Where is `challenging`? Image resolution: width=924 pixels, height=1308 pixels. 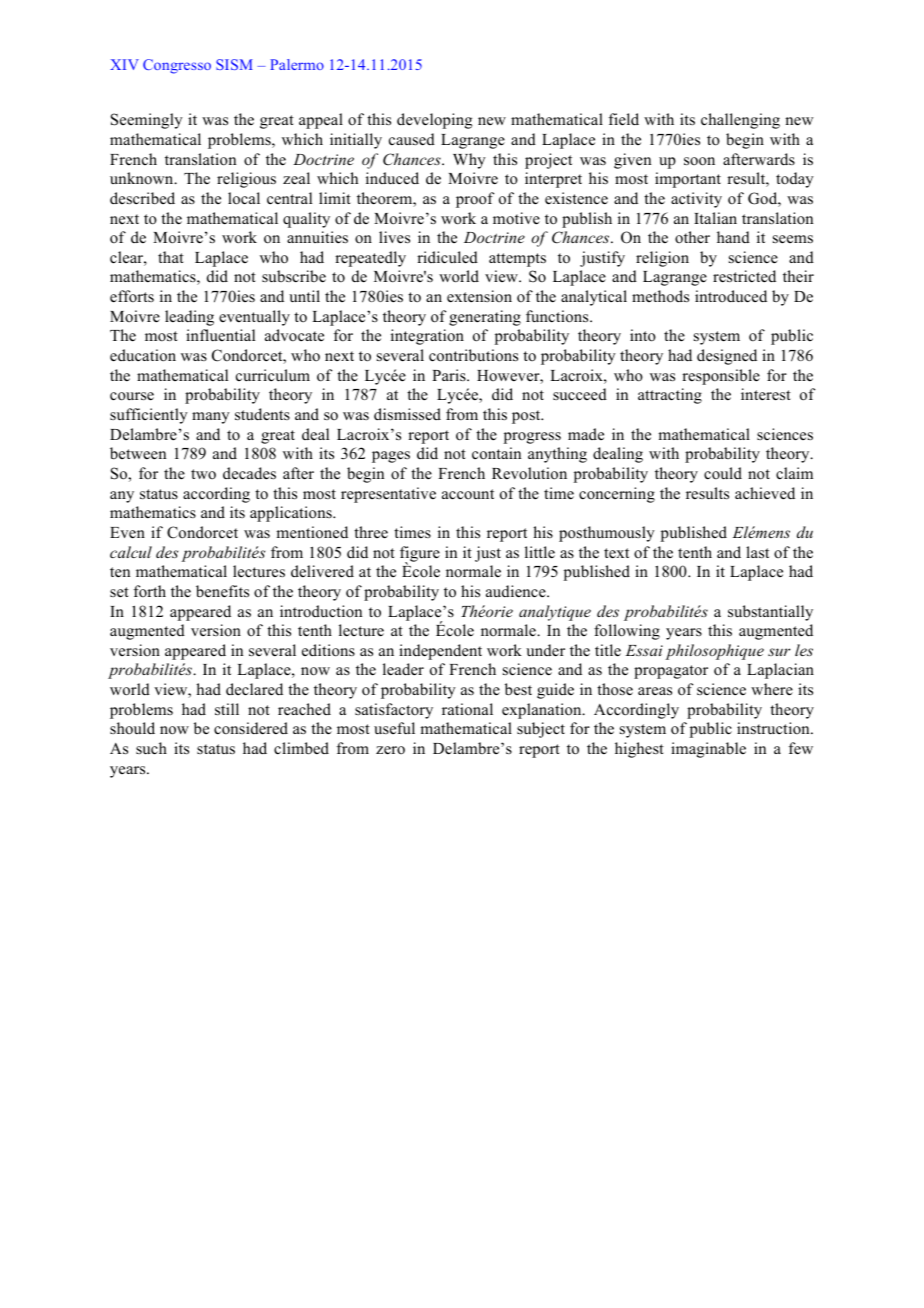 challenging is located at coordinates (740, 121).
